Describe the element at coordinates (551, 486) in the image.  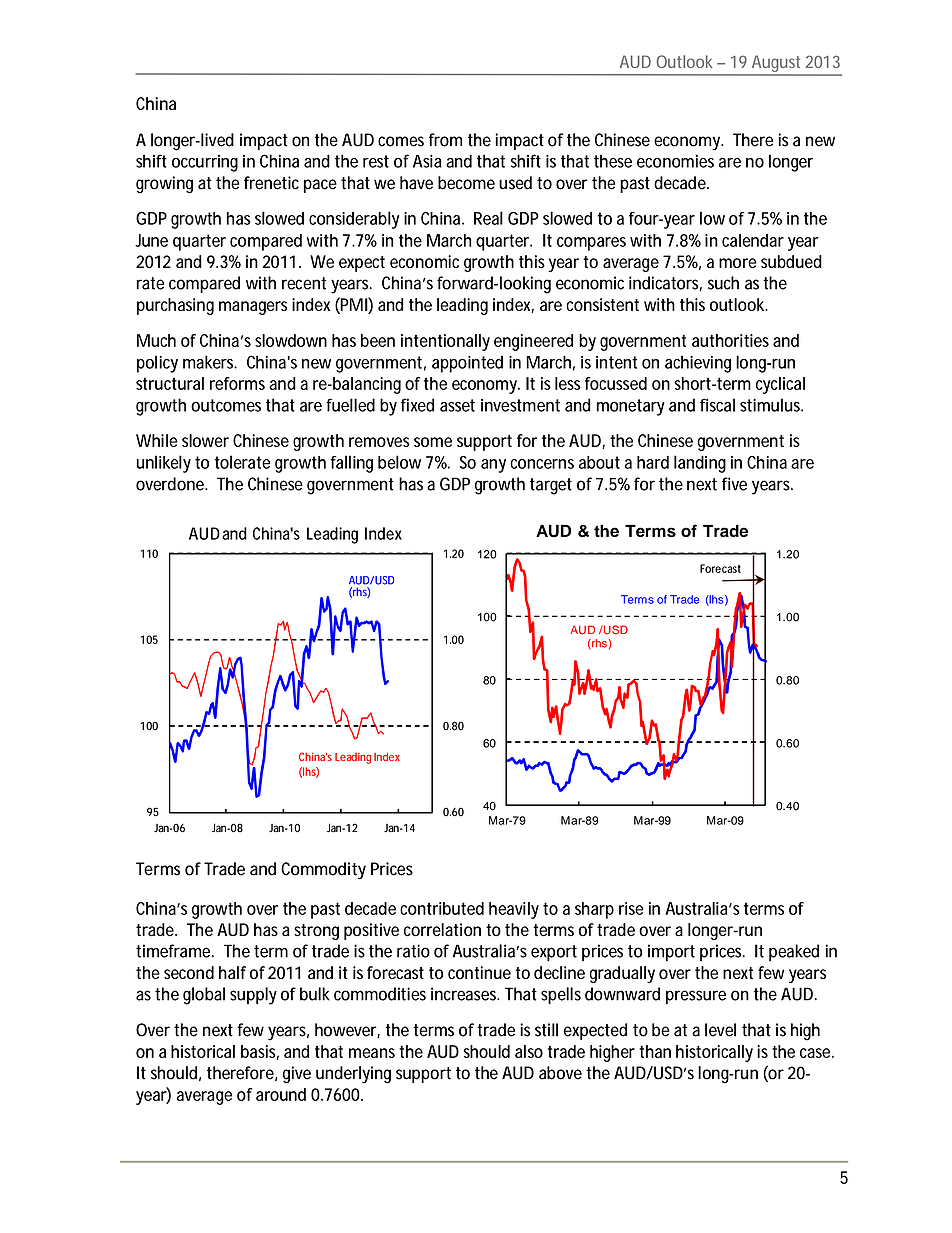
I see `target` at that location.
